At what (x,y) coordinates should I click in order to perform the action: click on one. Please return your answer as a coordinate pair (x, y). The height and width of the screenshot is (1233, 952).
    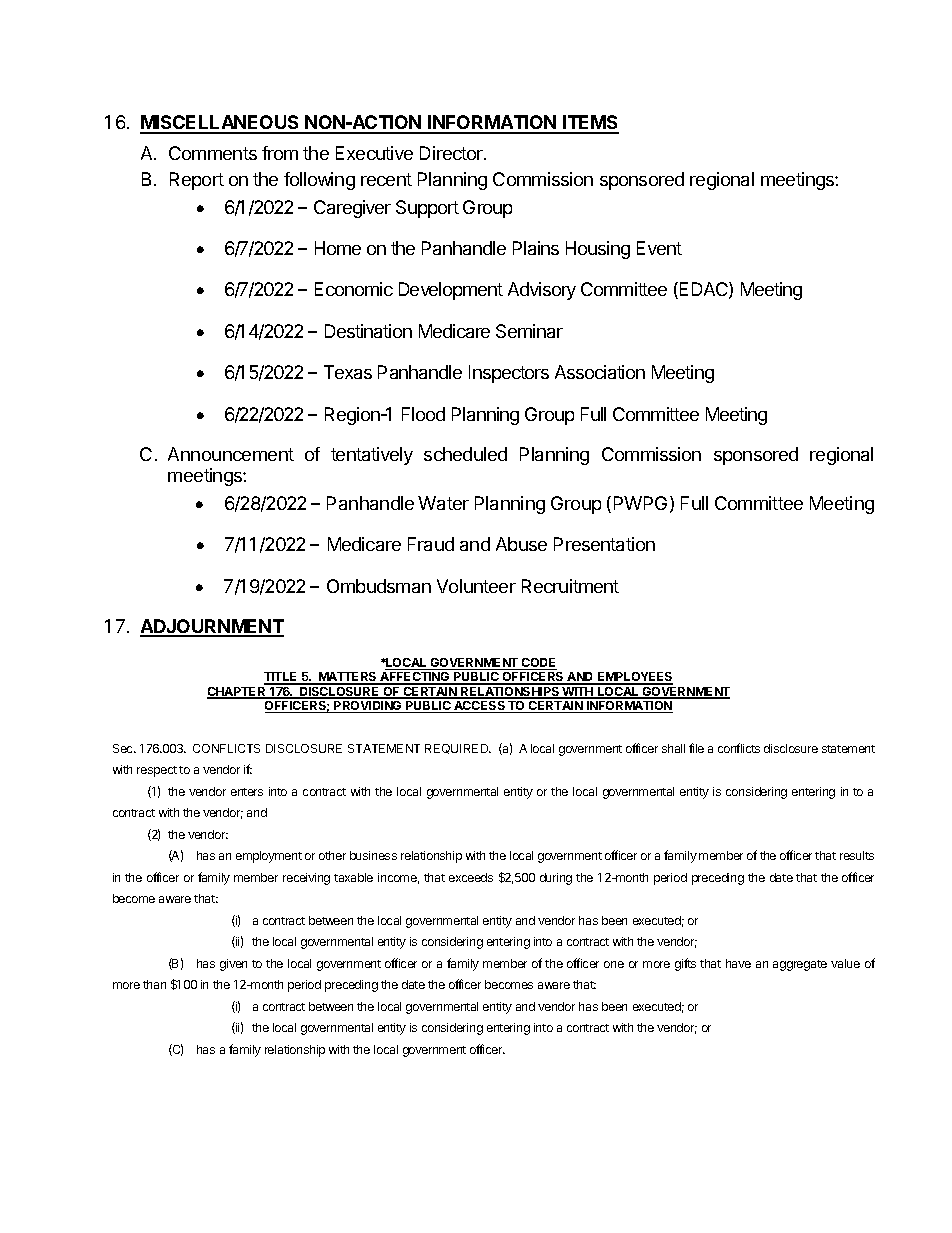
    Looking at the image, I should click on (614, 964).
